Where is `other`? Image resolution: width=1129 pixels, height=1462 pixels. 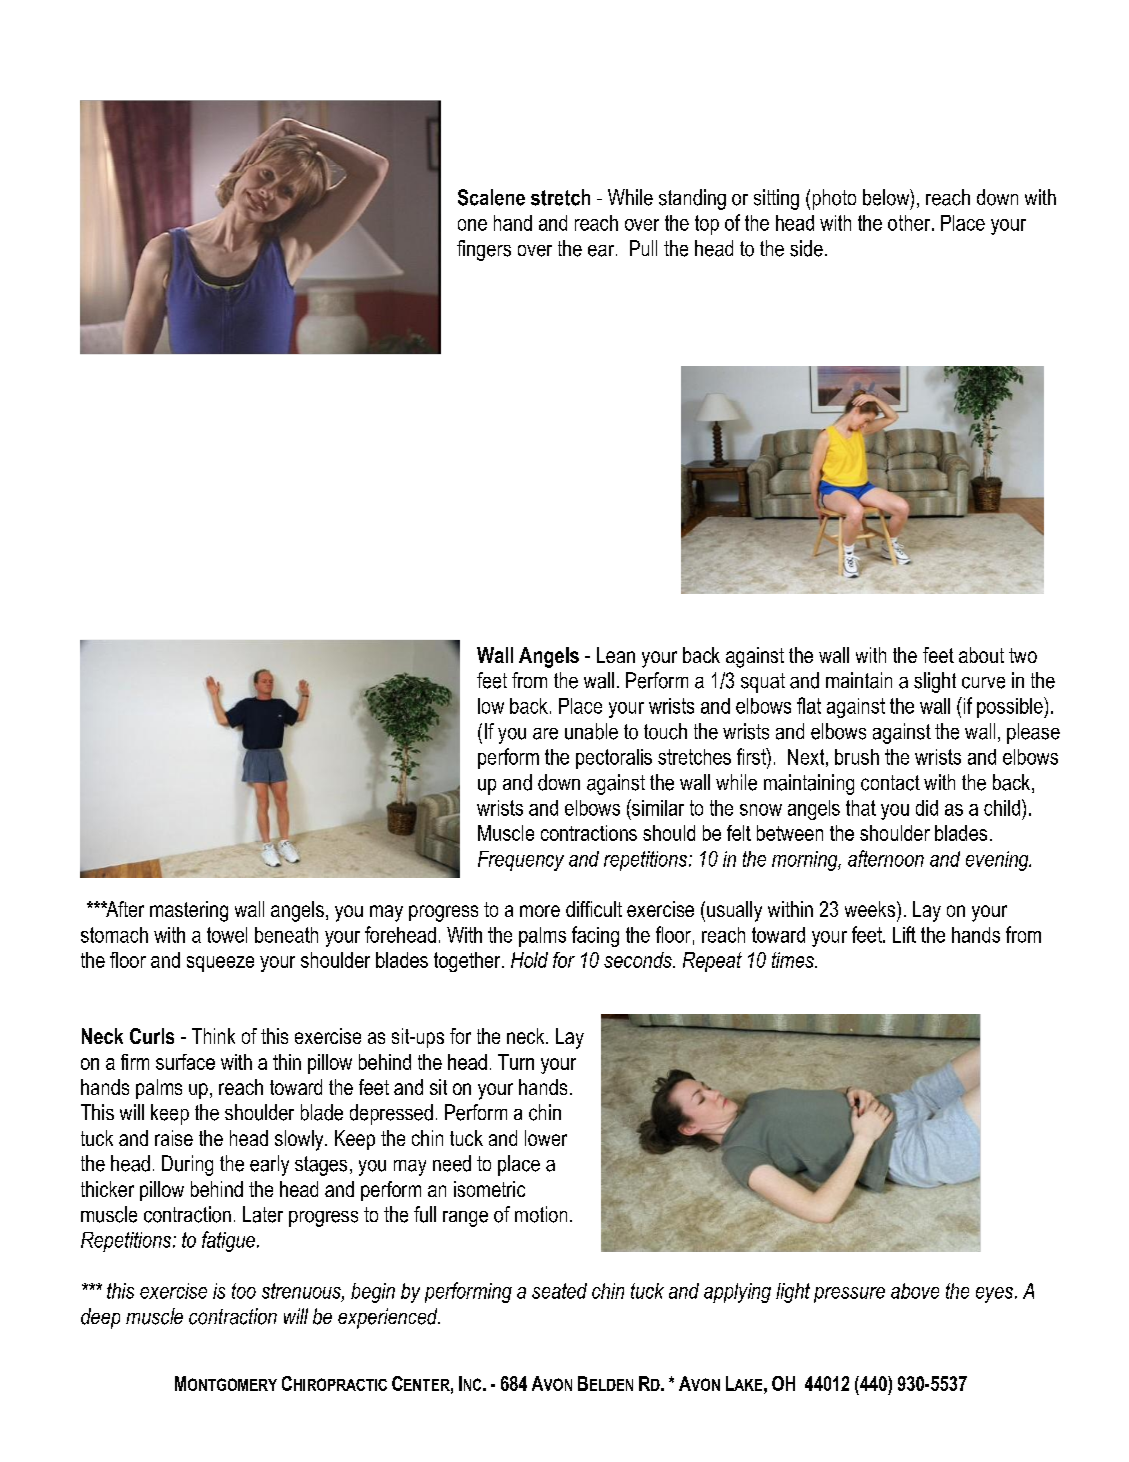
other is located at coordinates (910, 223).
